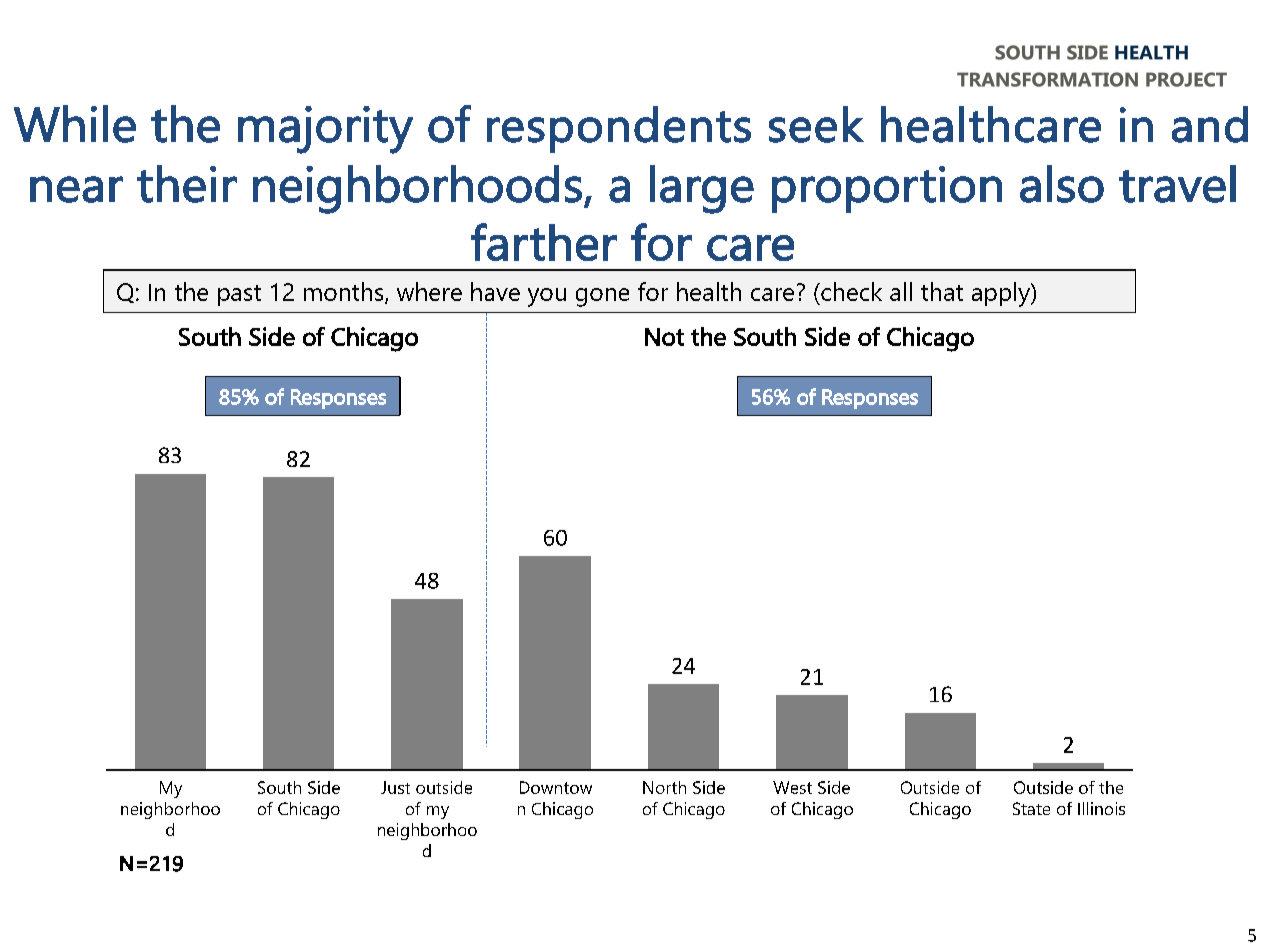  I want to click on North, so click(664, 787).
